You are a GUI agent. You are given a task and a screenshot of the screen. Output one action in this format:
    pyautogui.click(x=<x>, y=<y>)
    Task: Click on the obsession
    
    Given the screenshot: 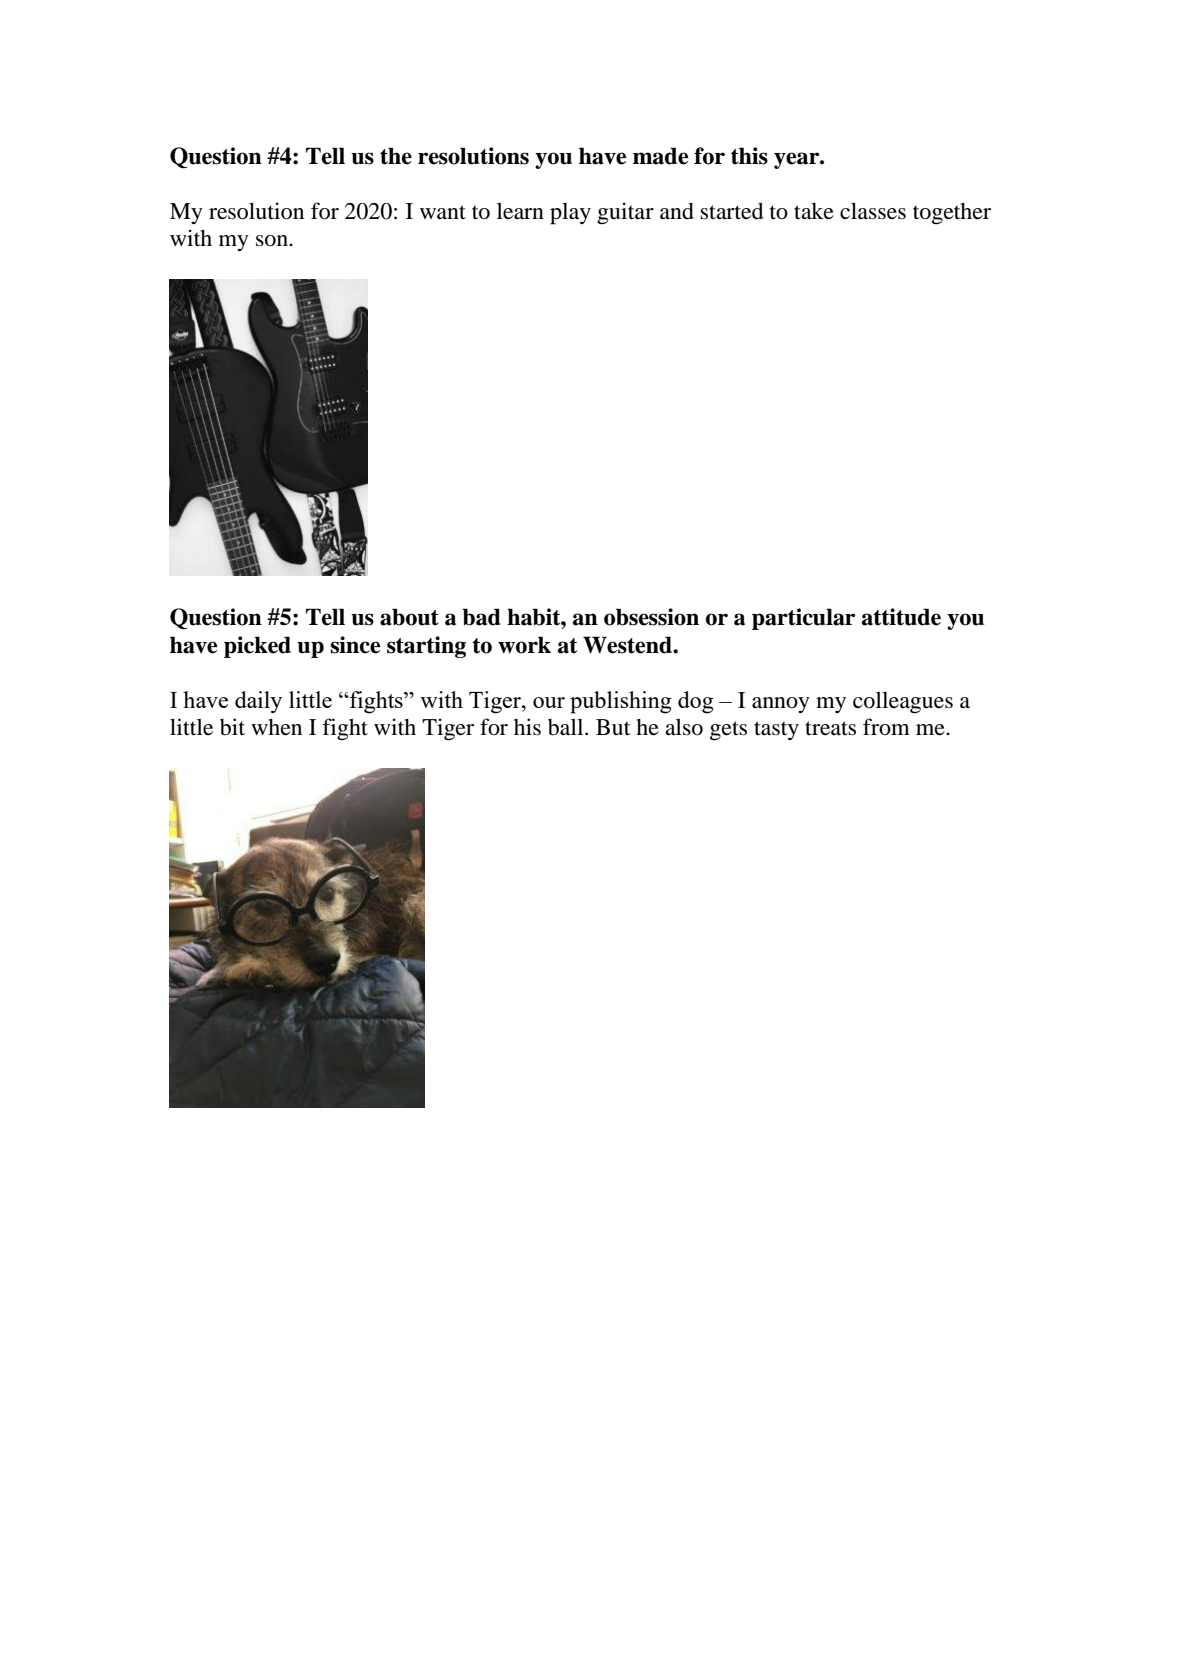 What is the action you would take?
    pyautogui.click(x=651, y=617)
